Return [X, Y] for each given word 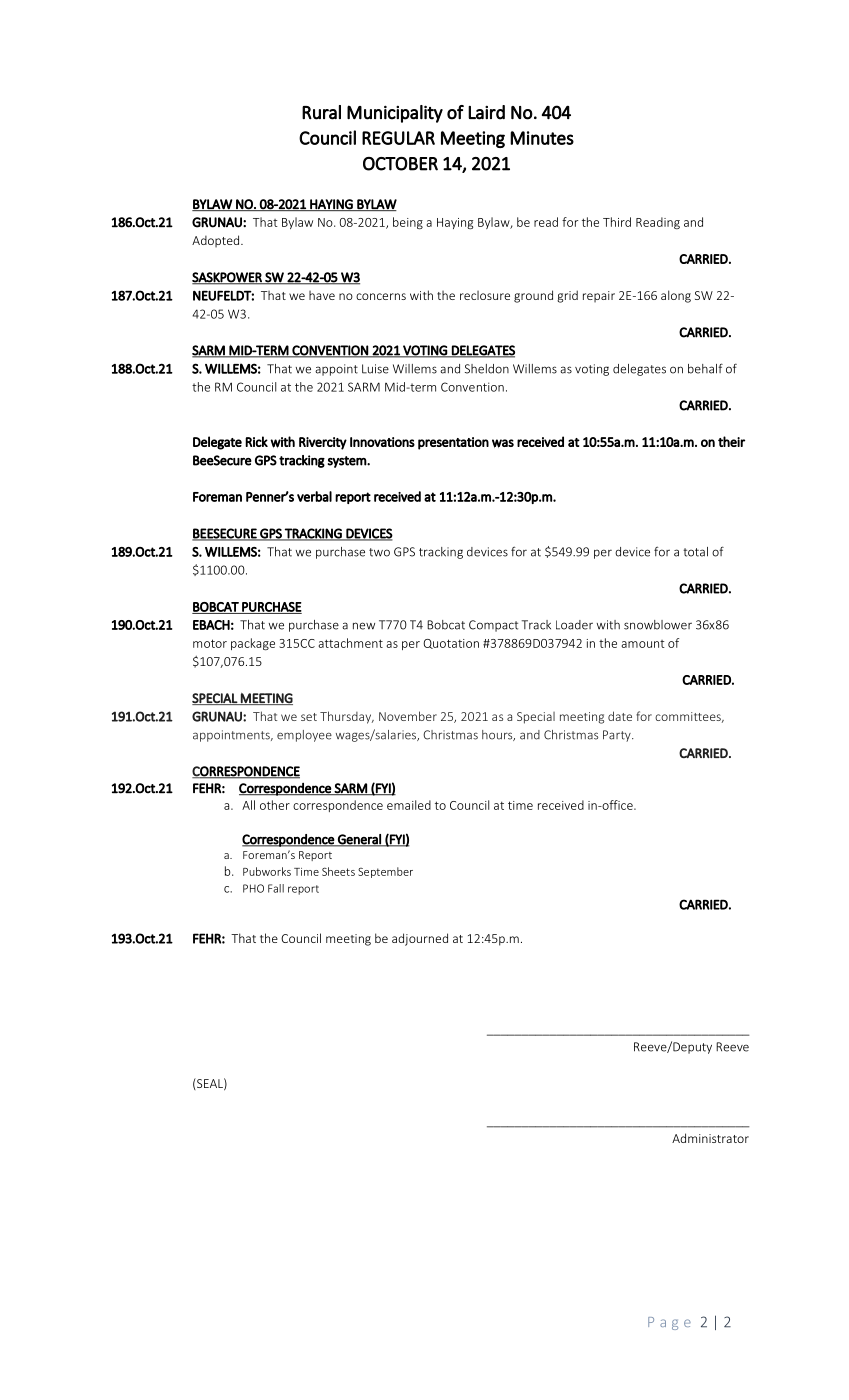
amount [643, 644]
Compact [493, 626]
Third [617, 222]
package [253, 644]
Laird [486, 112]
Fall [276, 888]
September [385, 872]
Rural [321, 112]
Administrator [710, 1138]
